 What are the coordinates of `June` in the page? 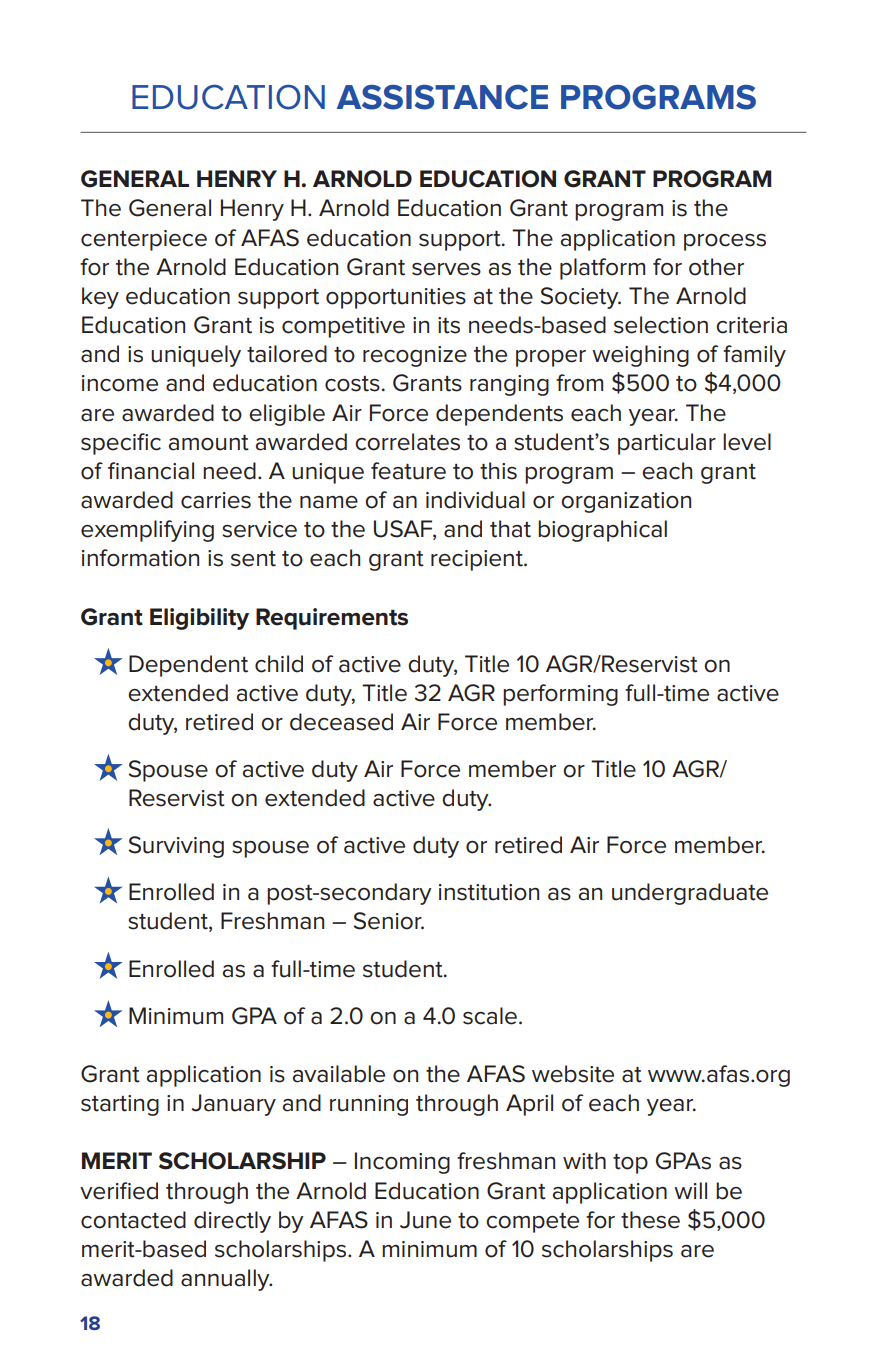 It's located at (425, 1220).
